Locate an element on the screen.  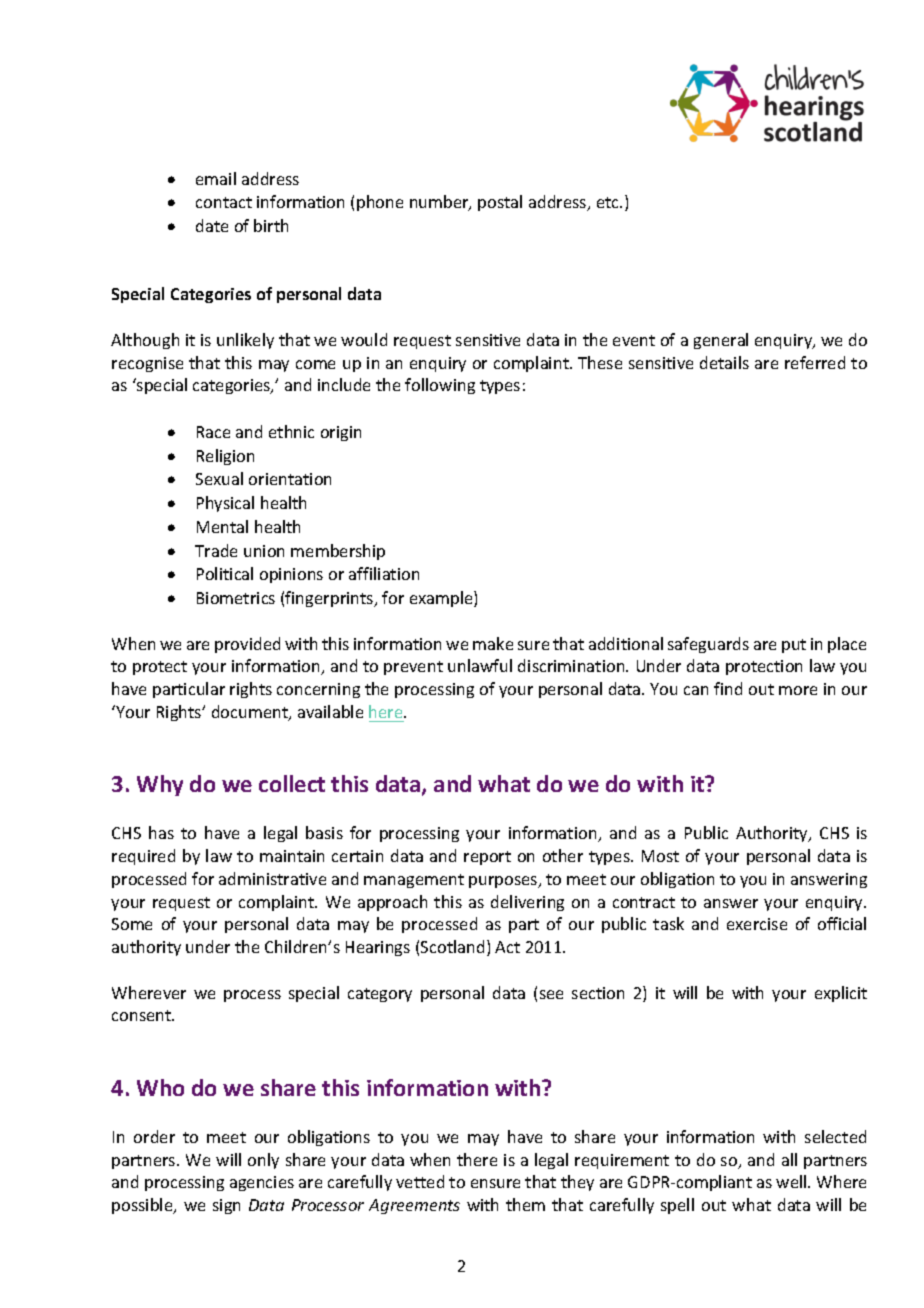
etc is located at coordinates (609, 202).
